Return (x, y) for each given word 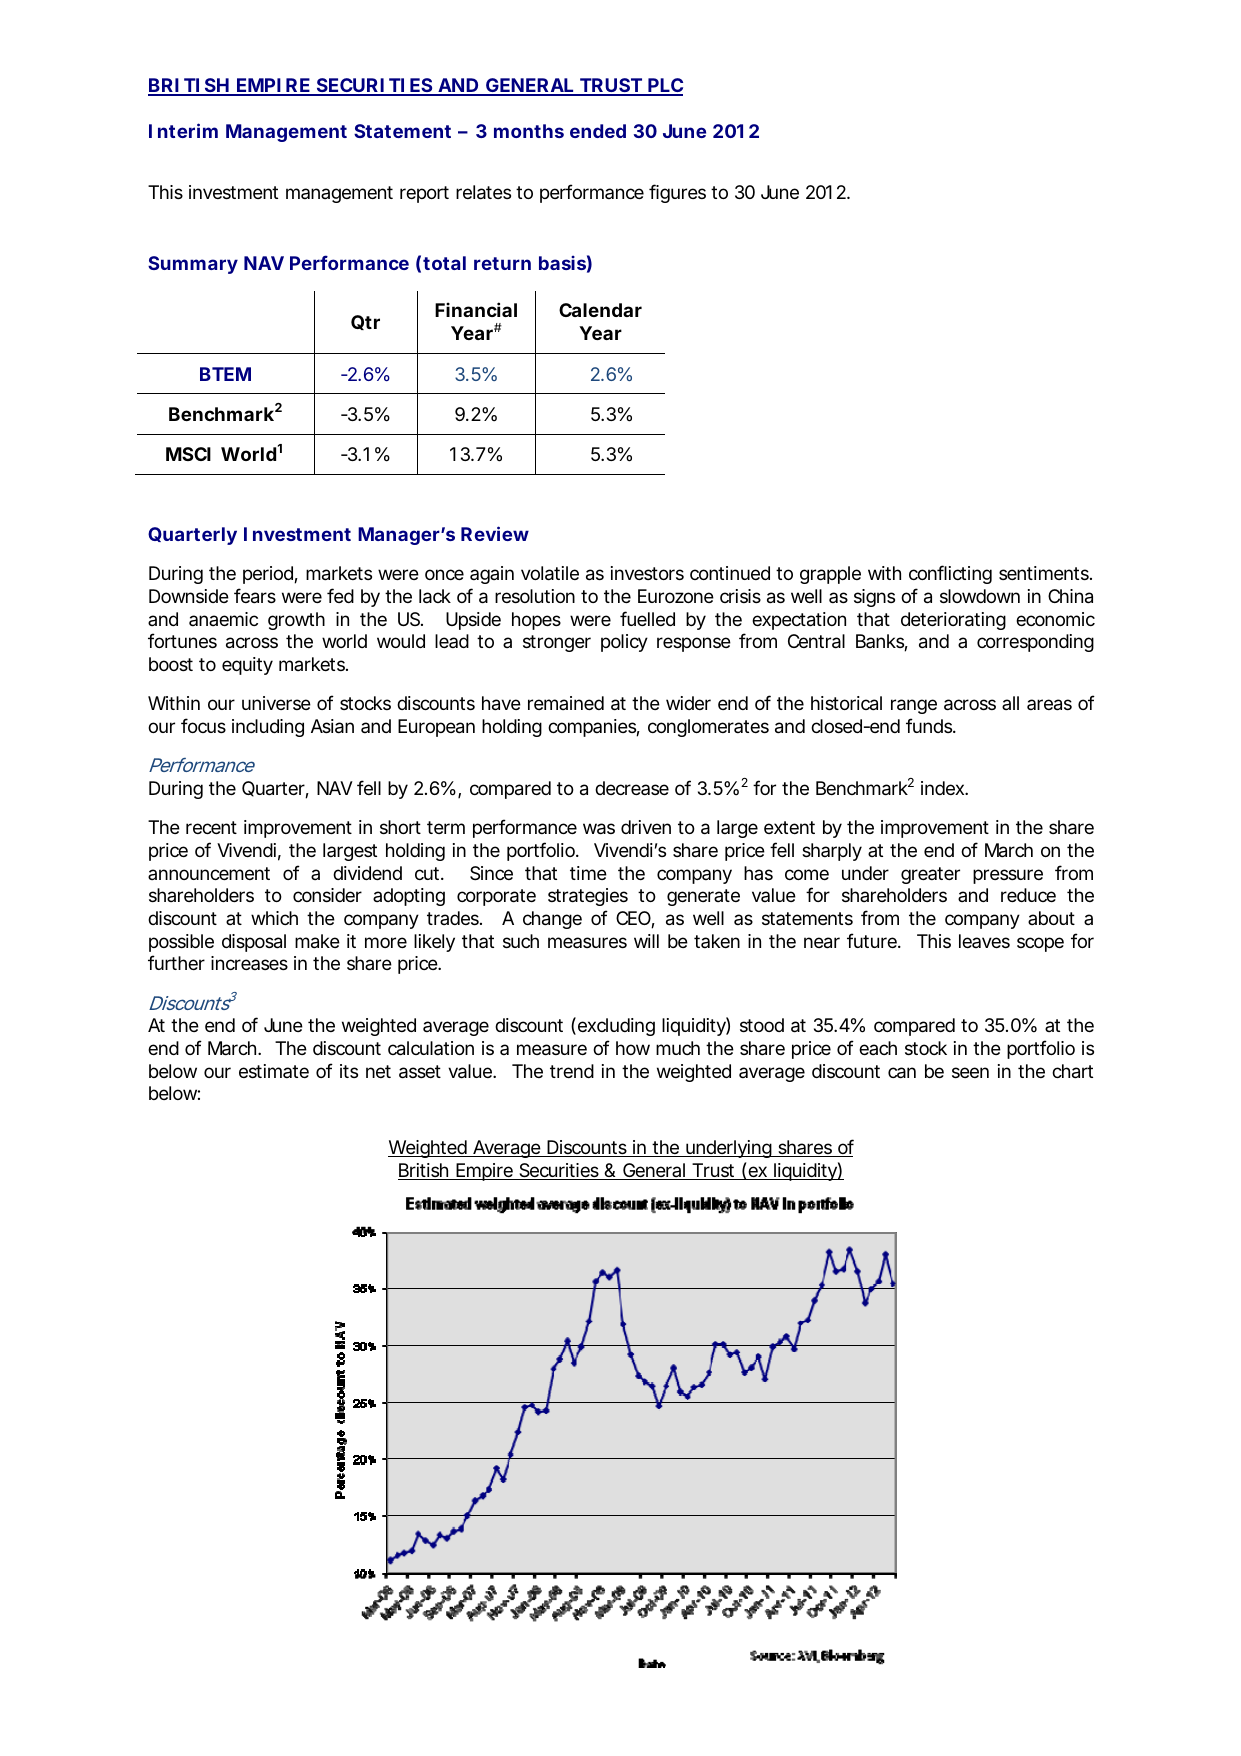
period (269, 575)
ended (598, 131)
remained (566, 703)
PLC (664, 86)
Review (495, 533)
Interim (183, 130)
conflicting (950, 574)
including (268, 728)
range (914, 706)
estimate (274, 1071)
